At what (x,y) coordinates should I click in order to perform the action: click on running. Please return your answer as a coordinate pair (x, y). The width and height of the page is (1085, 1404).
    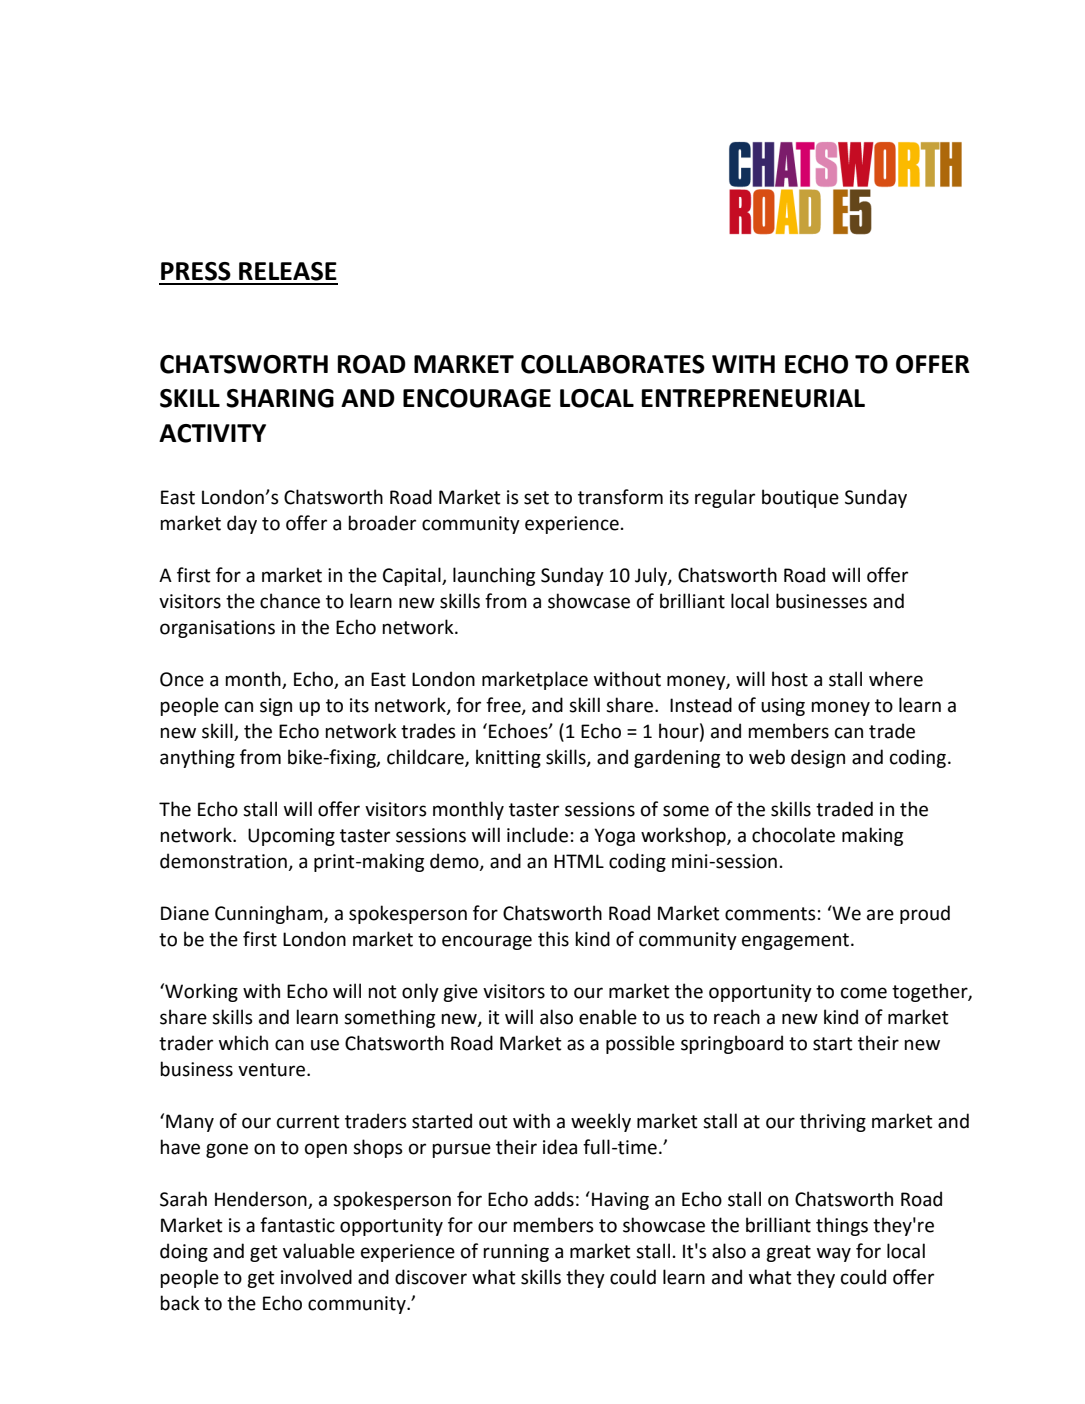
    Looking at the image, I should click on (516, 1253).
